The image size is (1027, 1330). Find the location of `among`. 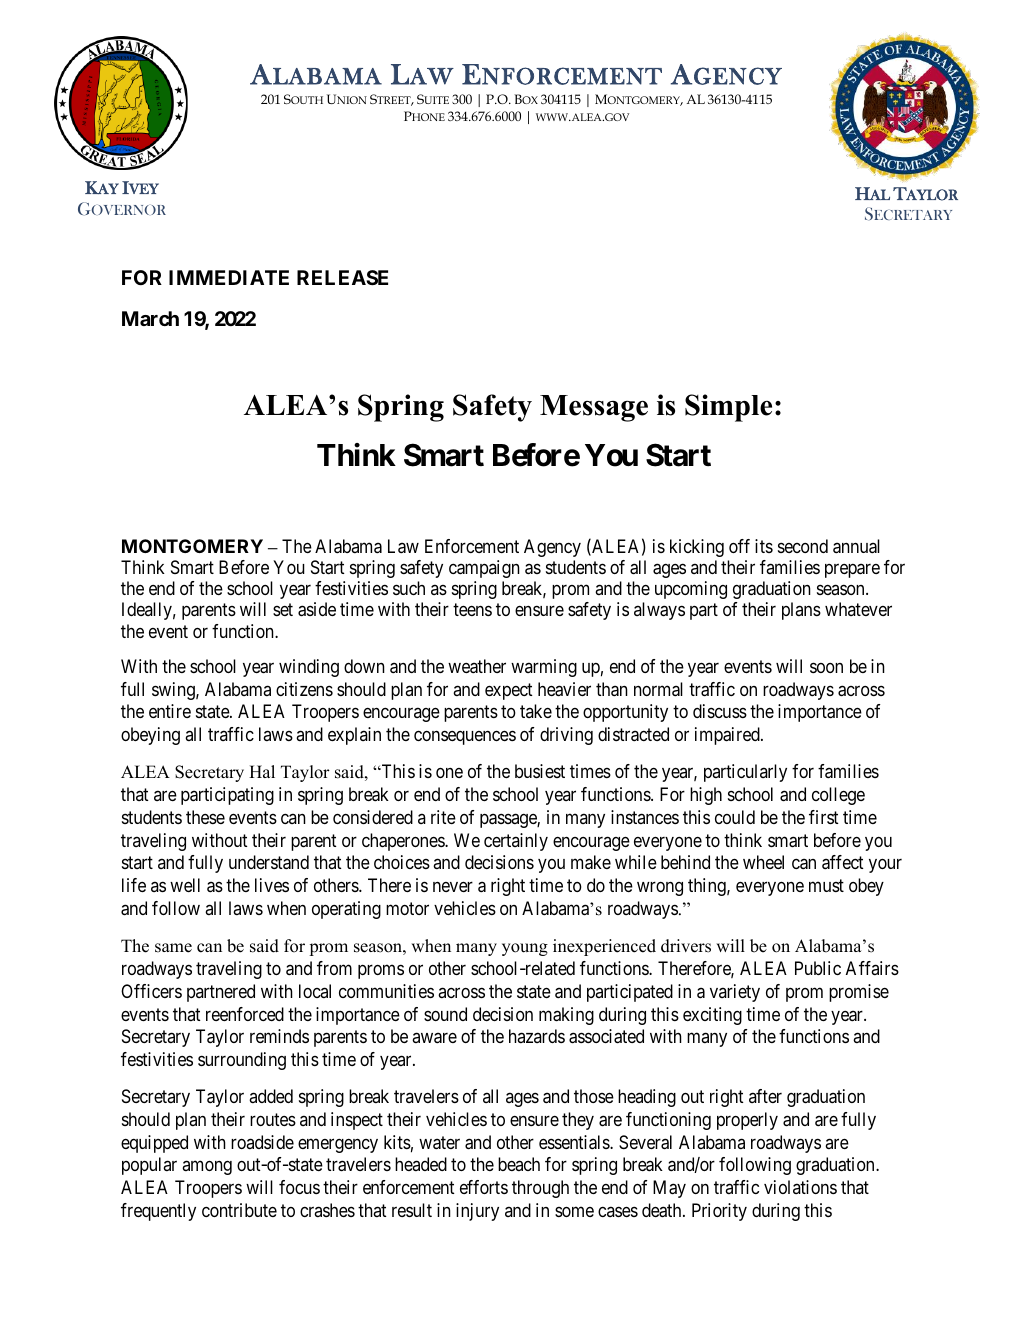

among is located at coordinates (207, 1168).
